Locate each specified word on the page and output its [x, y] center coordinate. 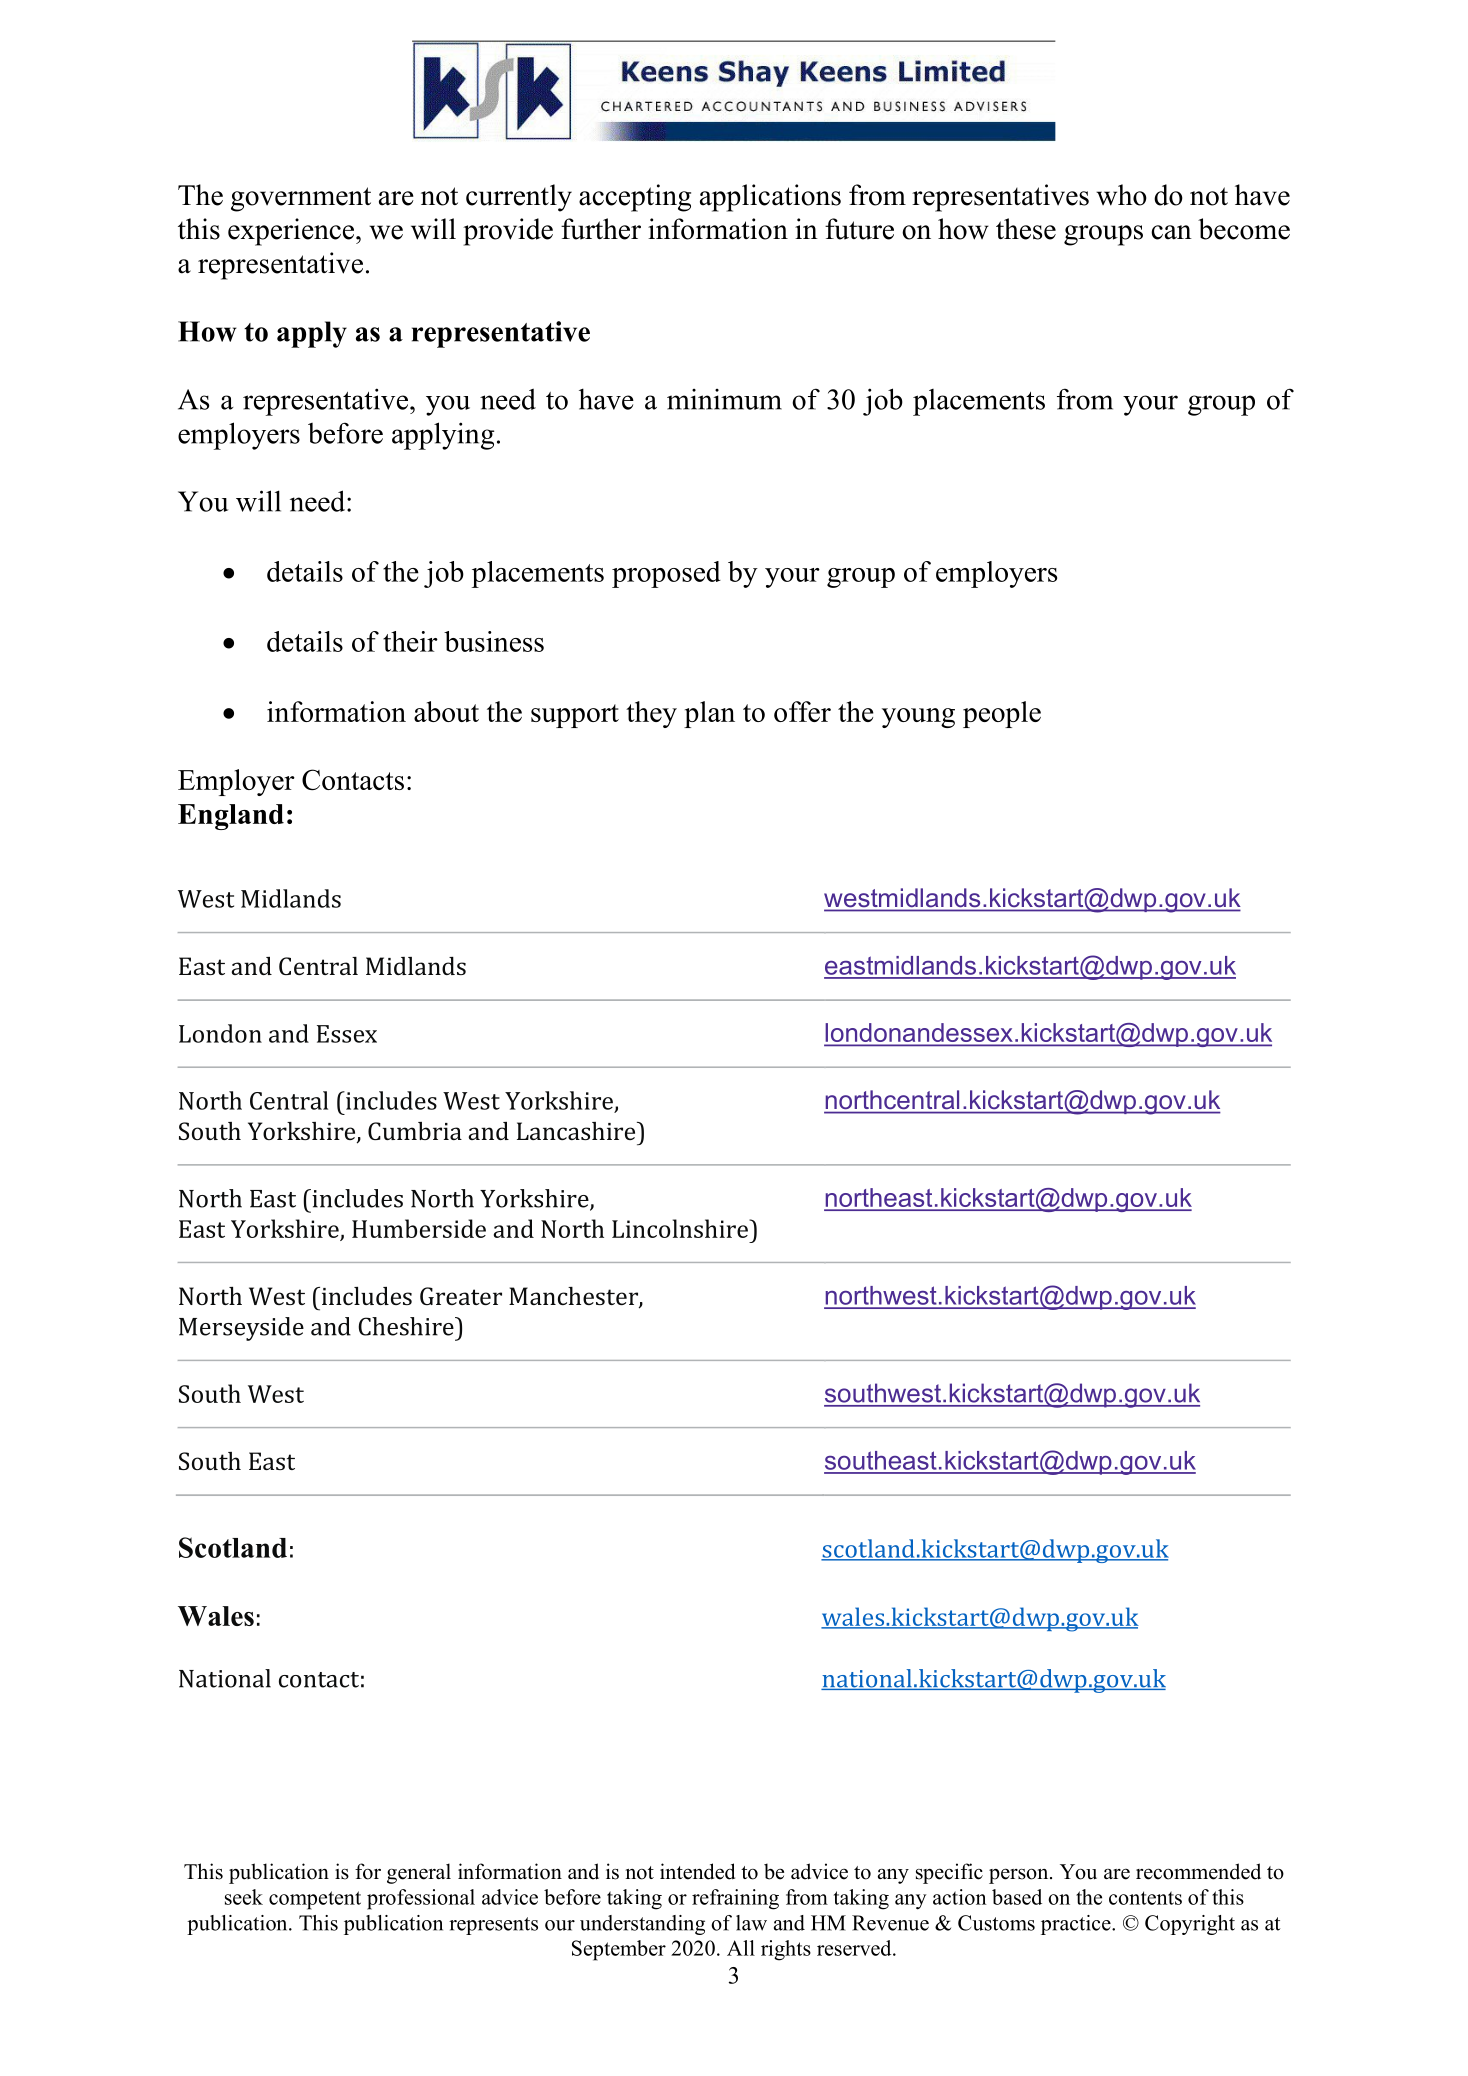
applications [770, 198]
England [231, 817]
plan [709, 714]
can [1171, 232]
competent [315, 1900]
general [419, 1873]
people [1002, 714]
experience [292, 232]
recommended [1198, 1871]
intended [697, 1871]
